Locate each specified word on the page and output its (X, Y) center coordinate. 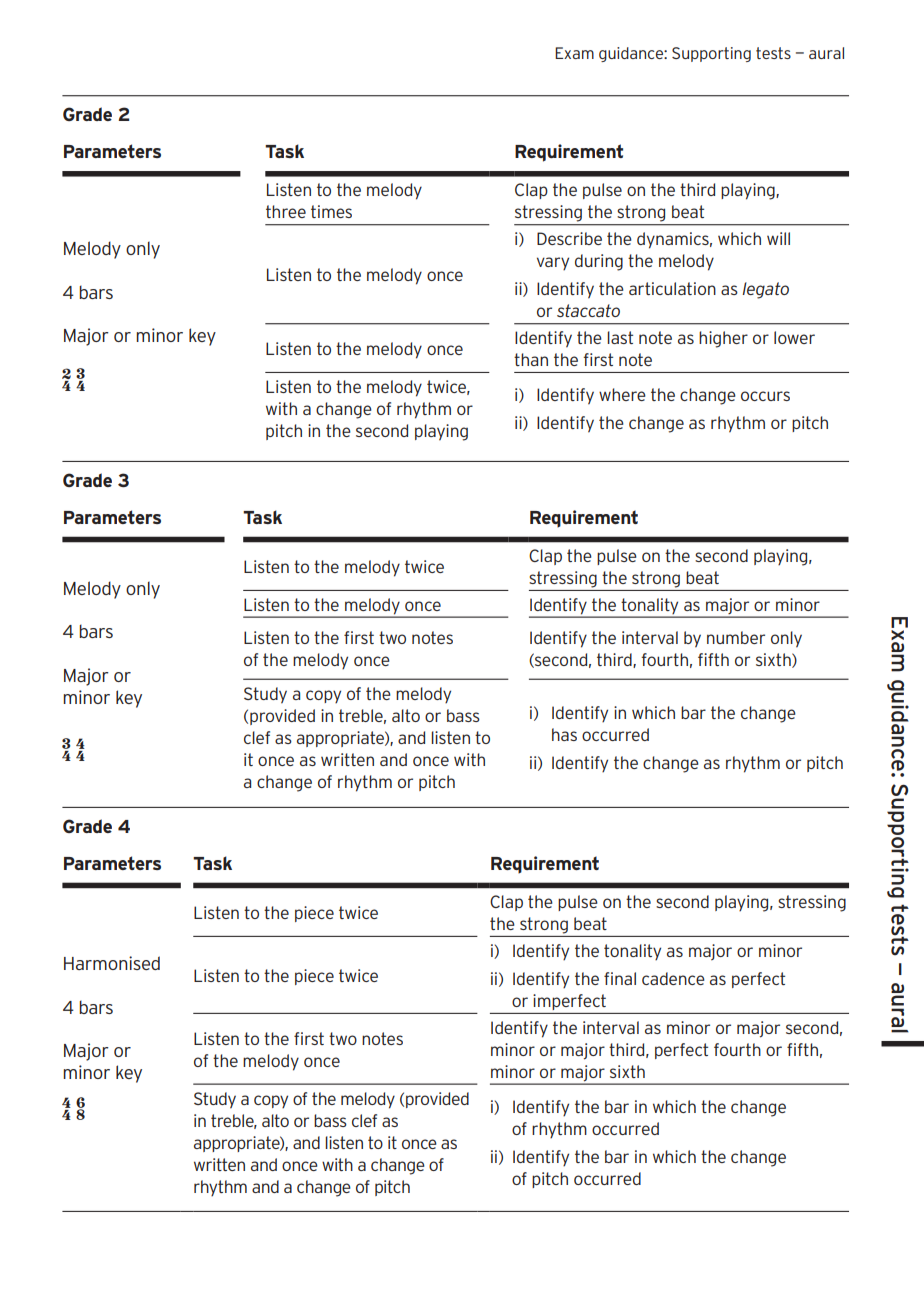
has (564, 734)
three (286, 211)
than (531, 359)
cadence (673, 978)
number (736, 637)
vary (553, 263)
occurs (765, 396)
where (622, 394)
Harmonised (112, 963)
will (778, 238)
